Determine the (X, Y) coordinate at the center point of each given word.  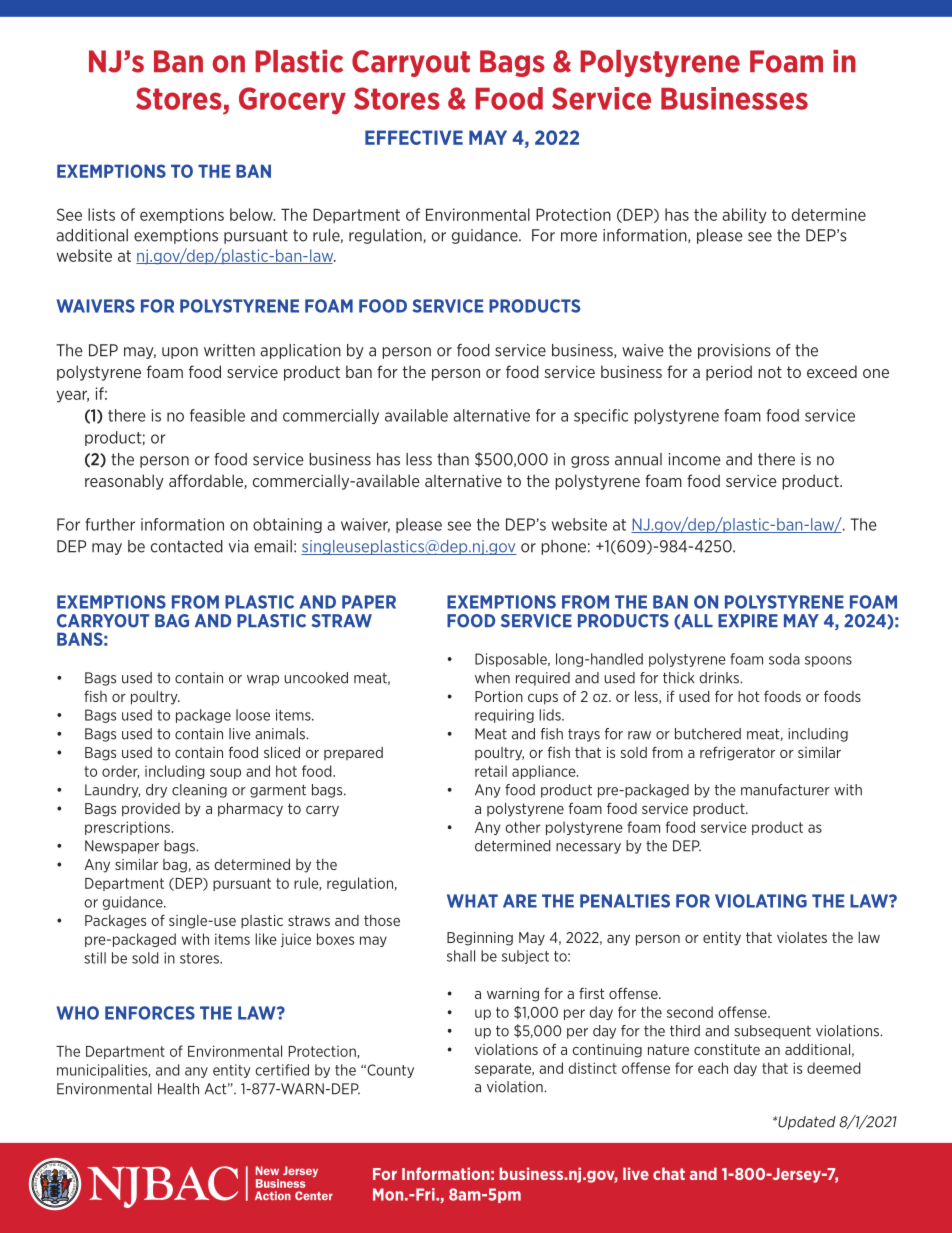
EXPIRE (748, 620)
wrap (263, 680)
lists (101, 214)
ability (744, 216)
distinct (593, 1068)
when (492, 678)
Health (178, 1089)
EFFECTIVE (414, 137)
